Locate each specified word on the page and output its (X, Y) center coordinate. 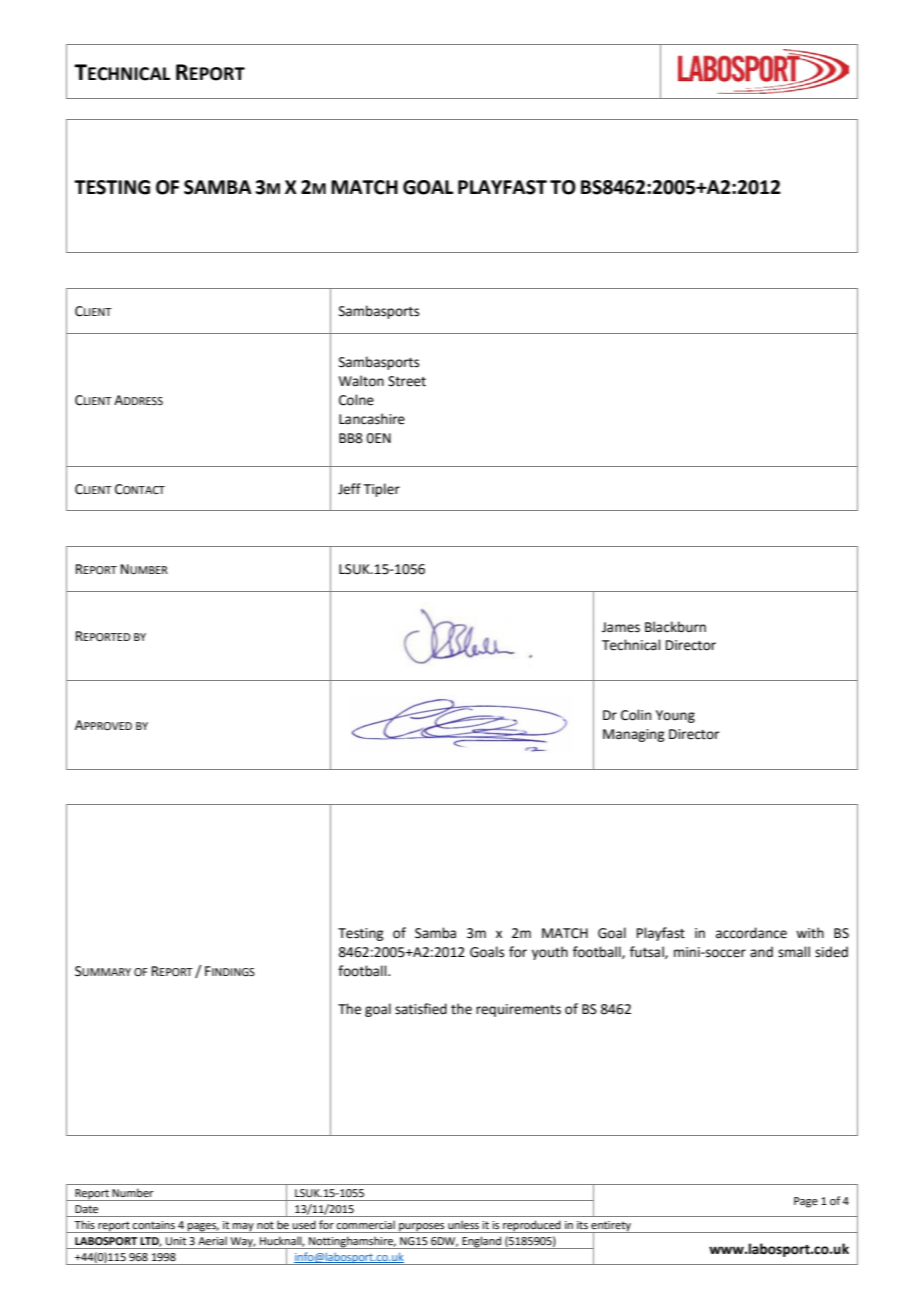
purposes (422, 1228)
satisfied (421, 1009)
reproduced (532, 1226)
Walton (361, 381)
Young (675, 716)
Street (407, 381)
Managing (633, 735)
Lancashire (372, 419)
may (243, 1228)
